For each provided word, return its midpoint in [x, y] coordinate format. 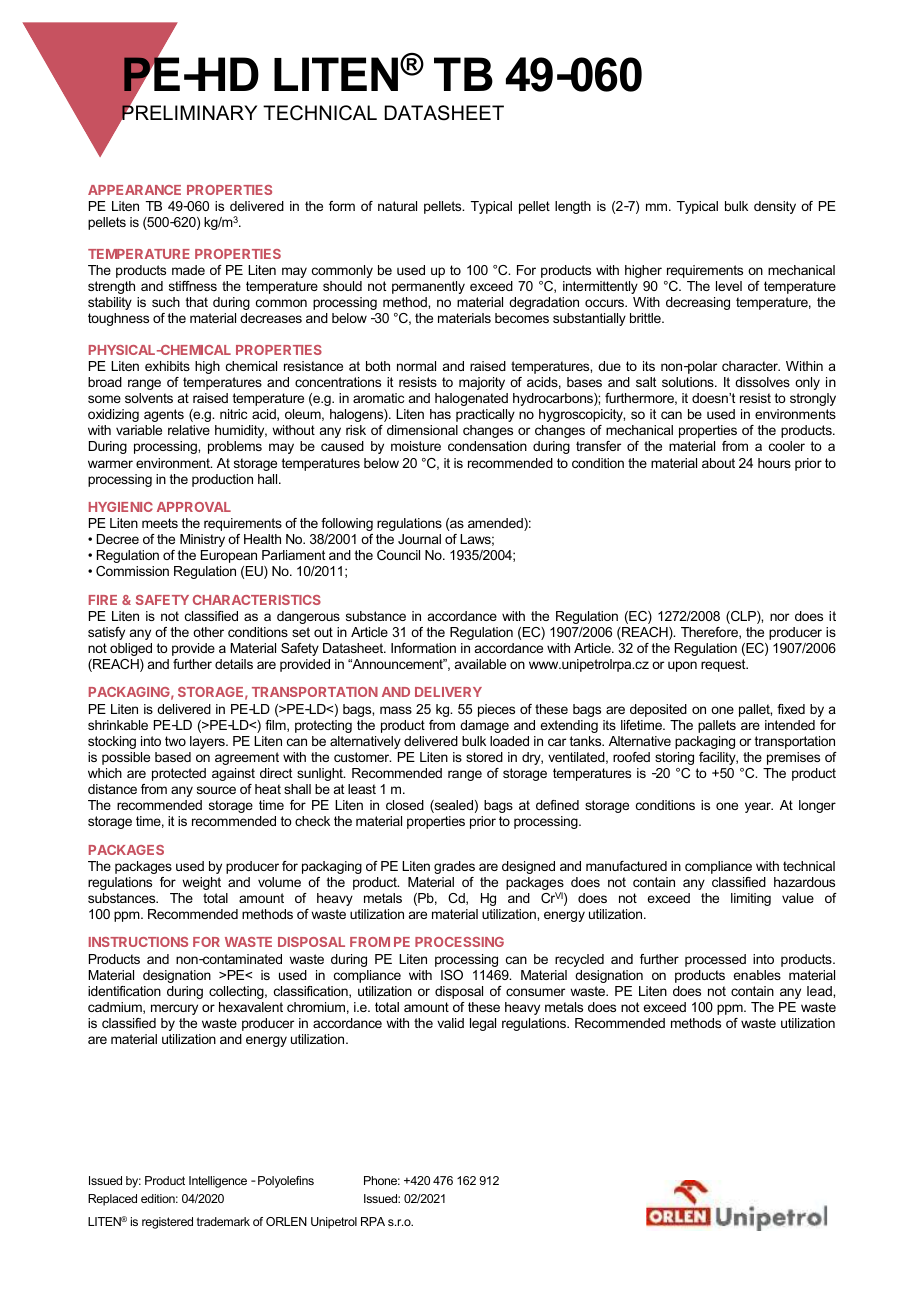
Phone [382, 1180]
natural [397, 206]
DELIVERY [448, 692]
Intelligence [218, 1182]
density [775, 207]
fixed [791, 709]
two [175, 741]
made [188, 270]
